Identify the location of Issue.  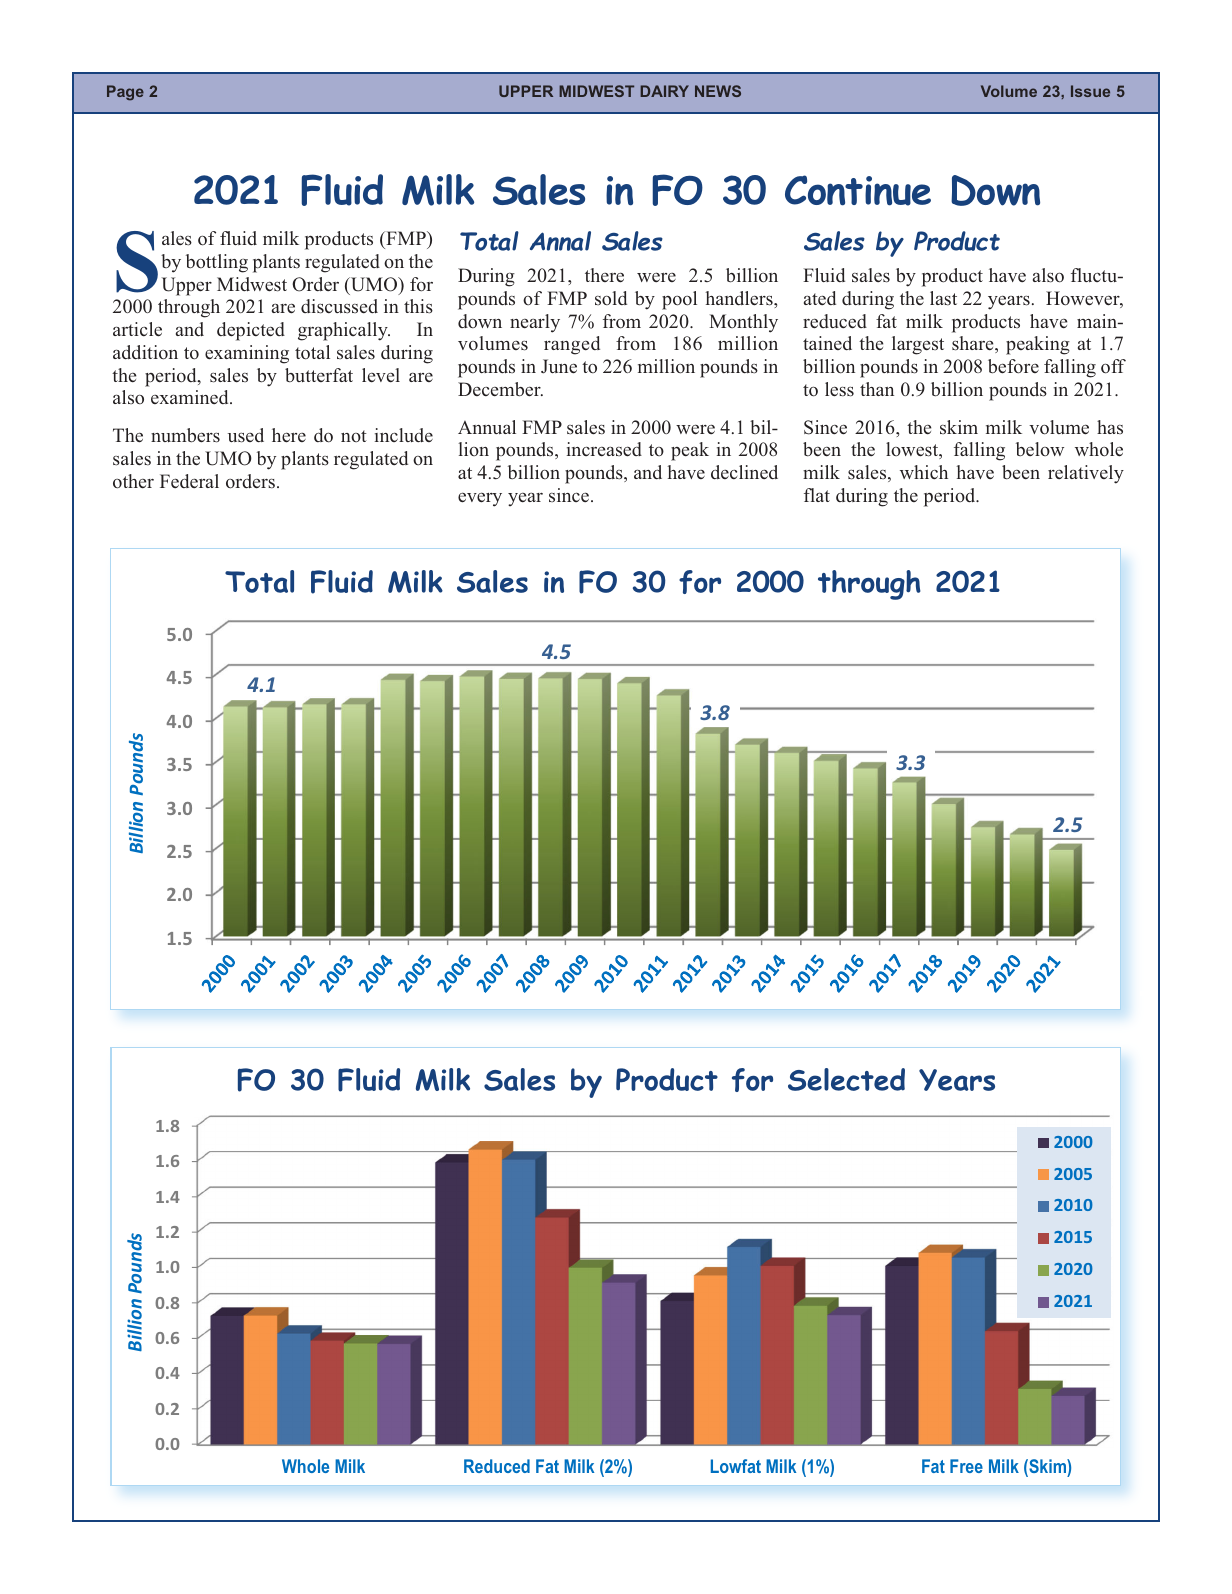
(1090, 91).
